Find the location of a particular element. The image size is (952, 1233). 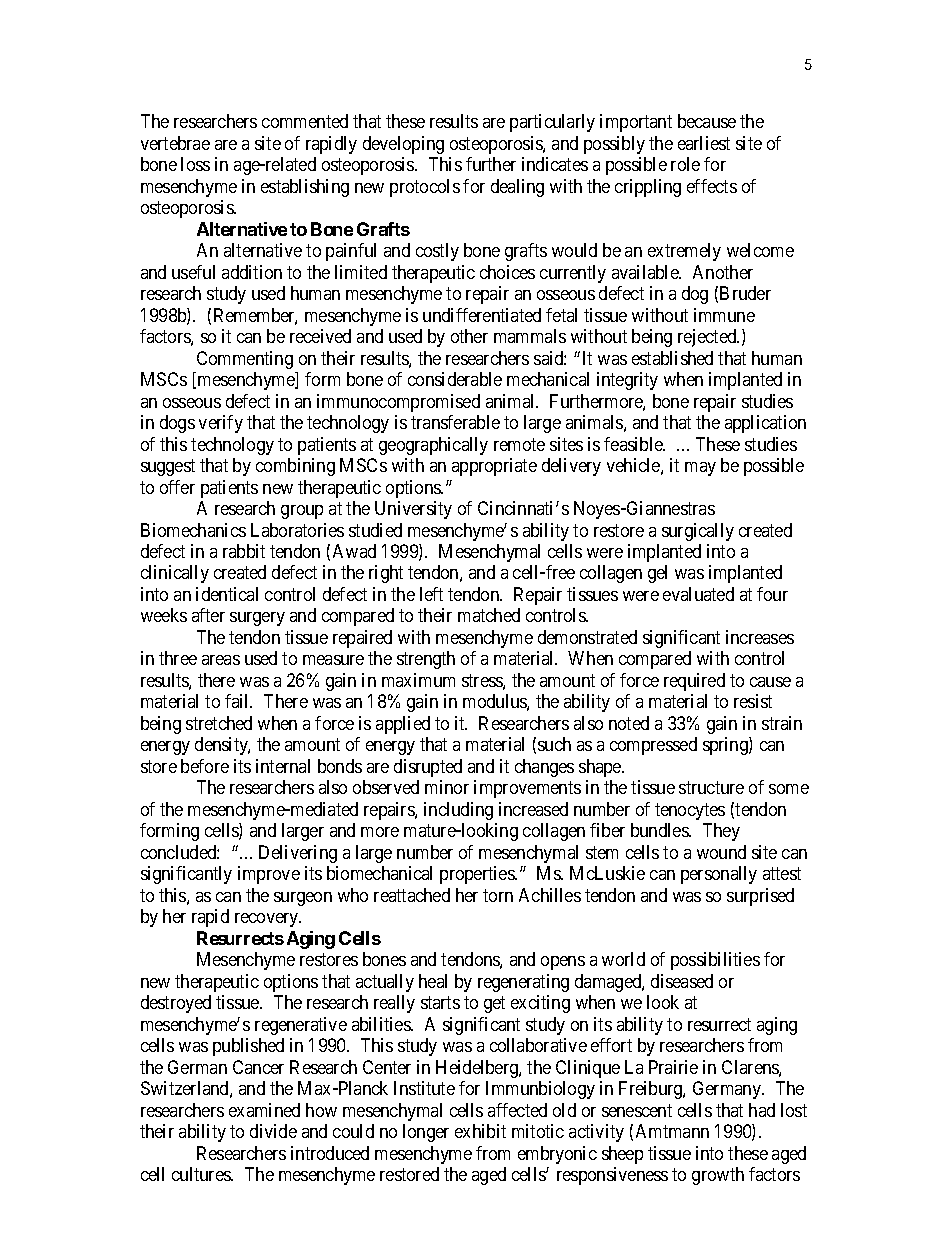

loss is located at coordinates (195, 164).
